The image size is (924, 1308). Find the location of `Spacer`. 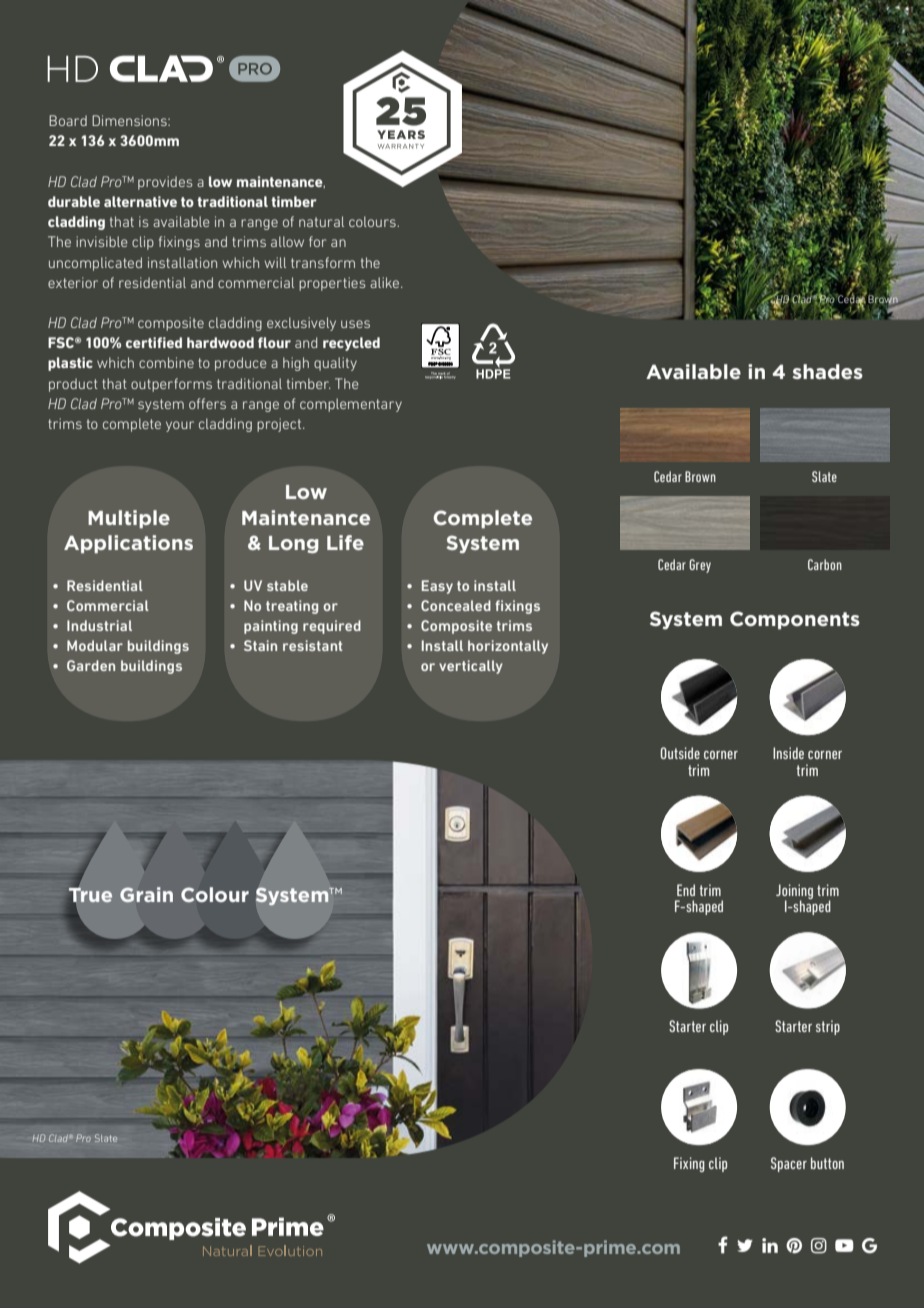

Spacer is located at coordinates (789, 1164).
